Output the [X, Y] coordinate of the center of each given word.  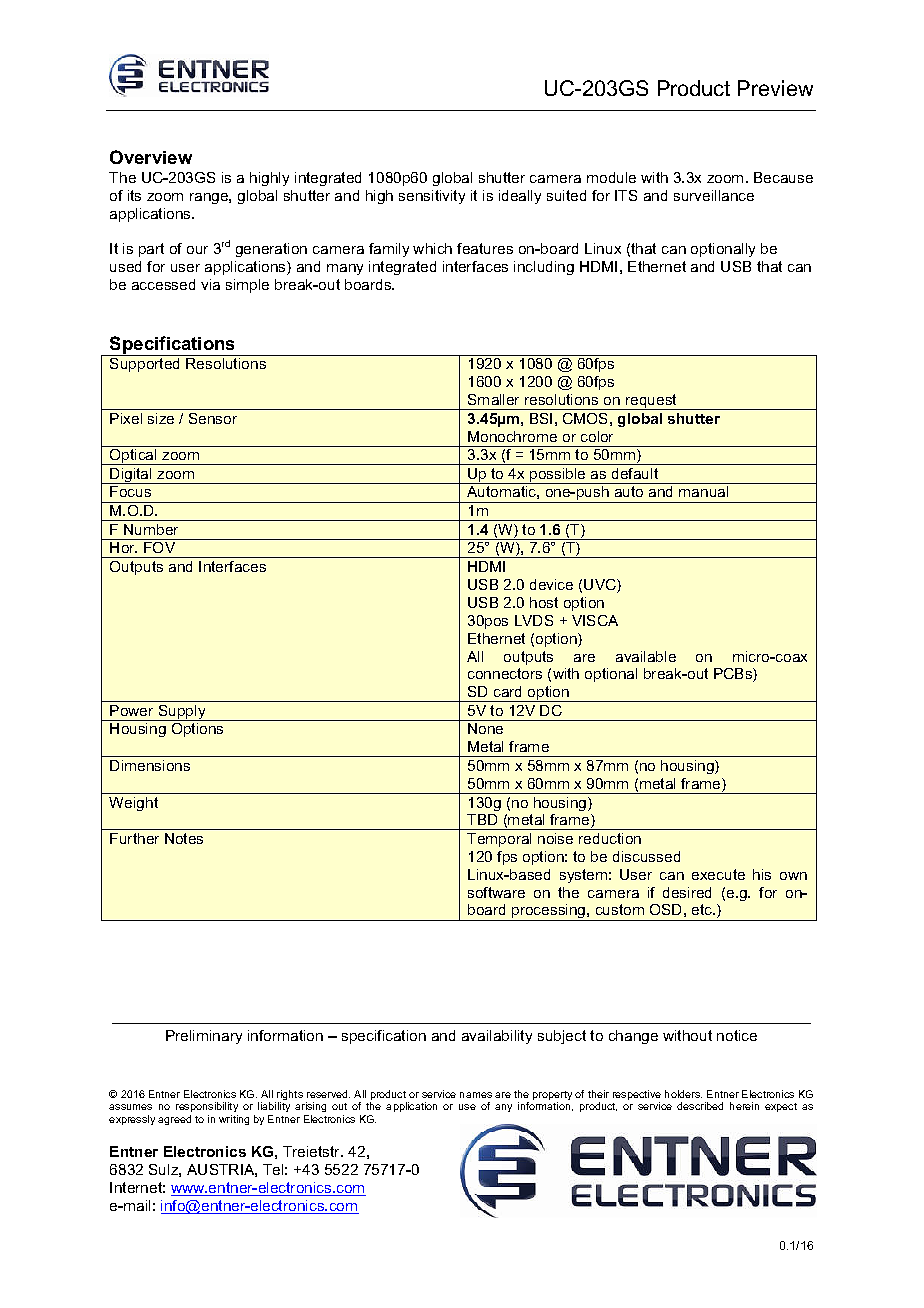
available [646, 656]
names [476, 1095]
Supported [144, 365]
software [496, 892]
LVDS [534, 620]
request [651, 402]
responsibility [207, 1109]
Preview [775, 88]
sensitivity [432, 197]
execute [718, 874]
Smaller [493, 399]
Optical [133, 457]
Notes [184, 838]
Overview [151, 157]
